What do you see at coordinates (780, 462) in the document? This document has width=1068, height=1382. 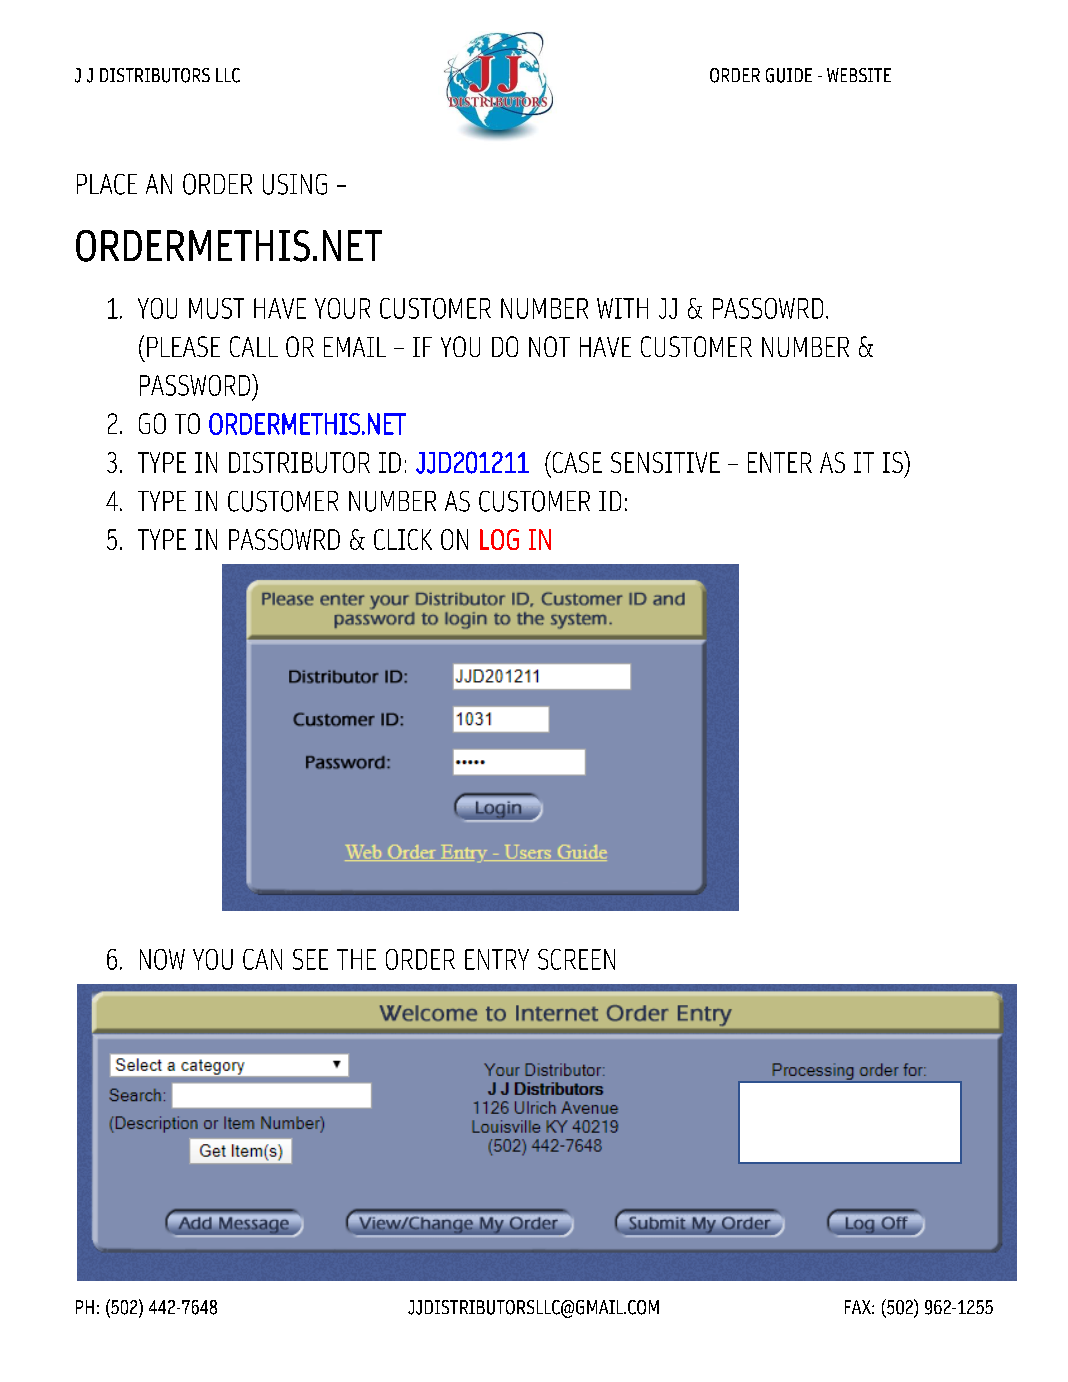 I see `ENTER` at bounding box center [780, 462].
